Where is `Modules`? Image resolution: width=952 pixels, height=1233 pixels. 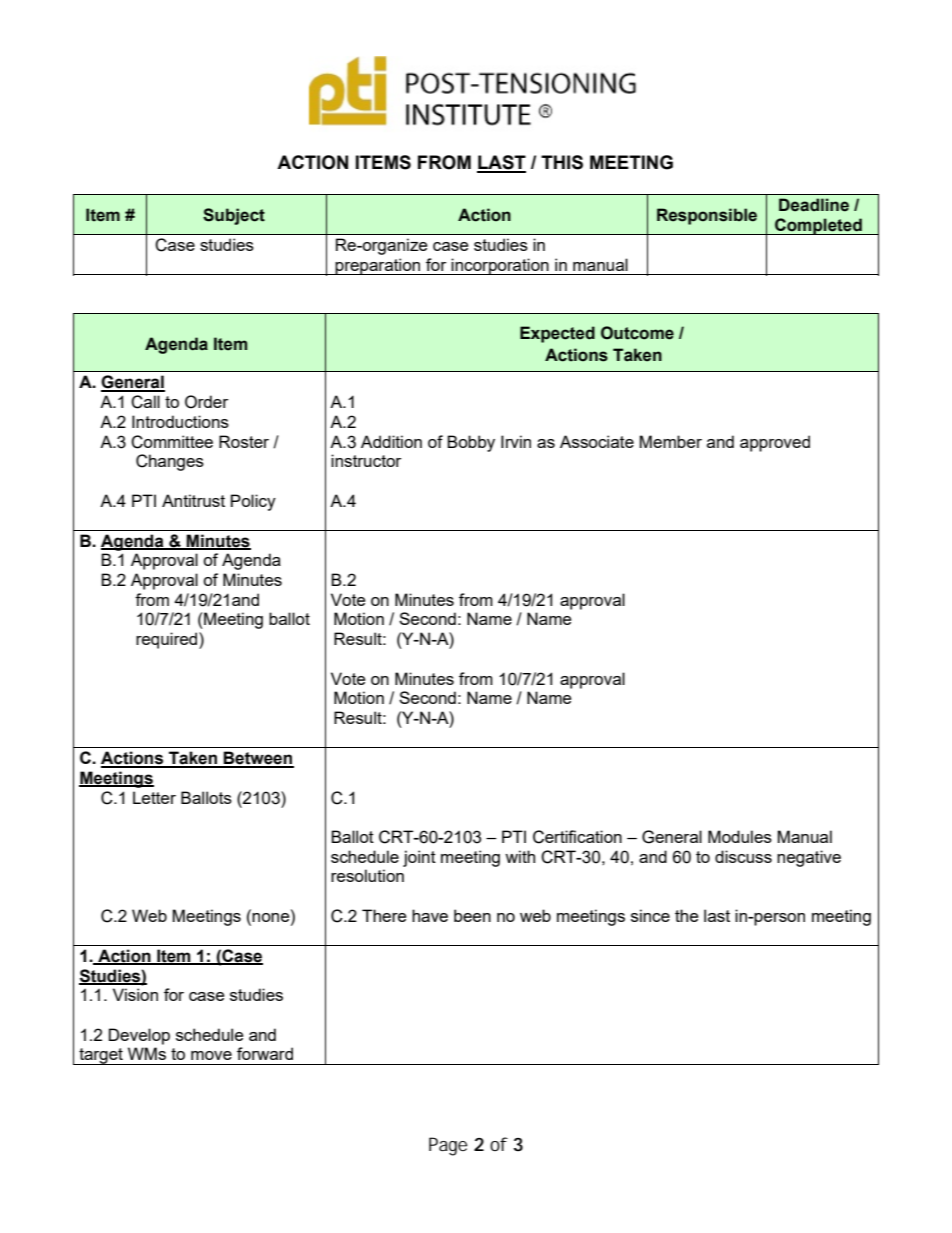
Modules is located at coordinates (740, 836).
